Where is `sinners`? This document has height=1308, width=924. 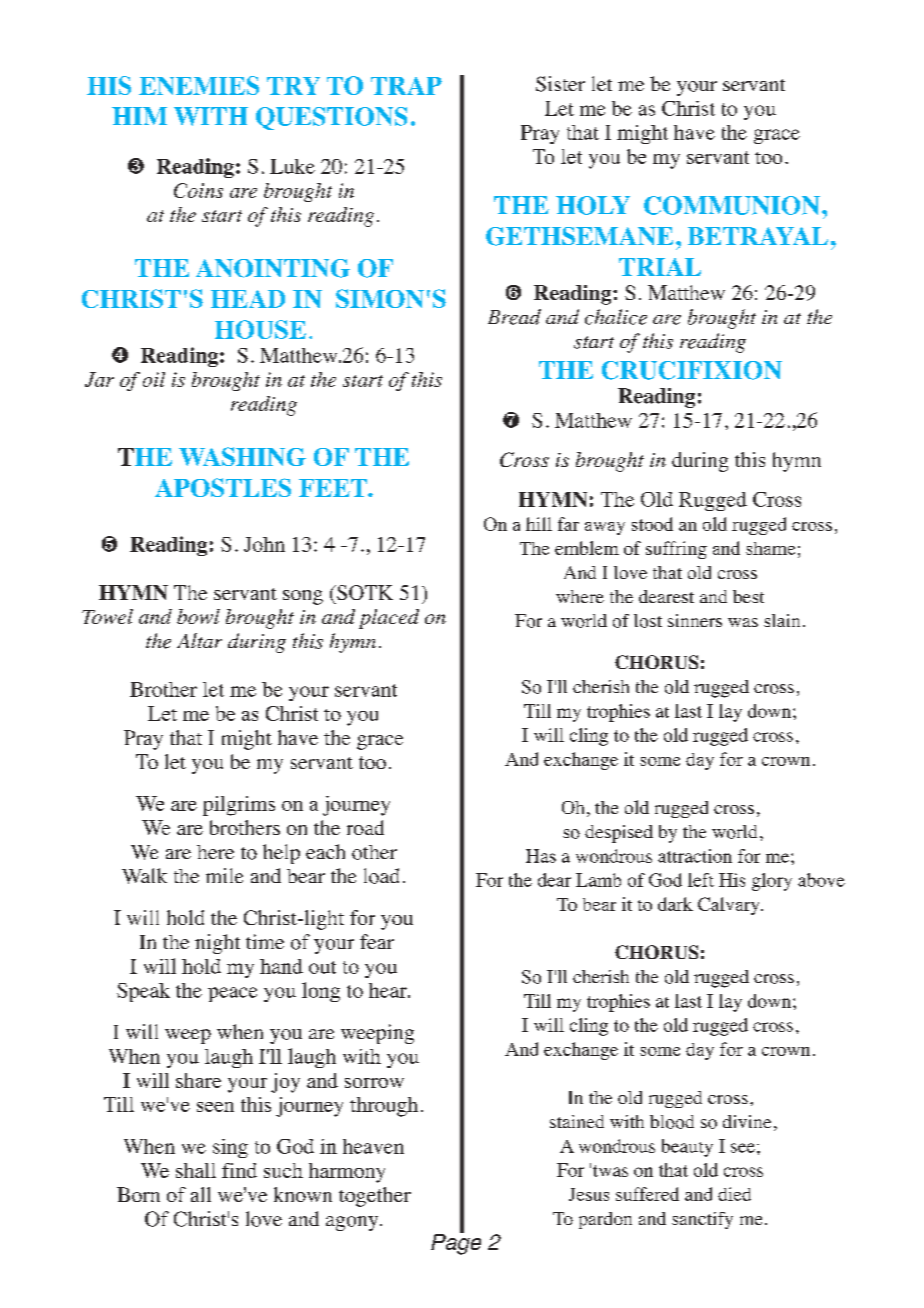 sinners is located at coordinates (695, 620).
